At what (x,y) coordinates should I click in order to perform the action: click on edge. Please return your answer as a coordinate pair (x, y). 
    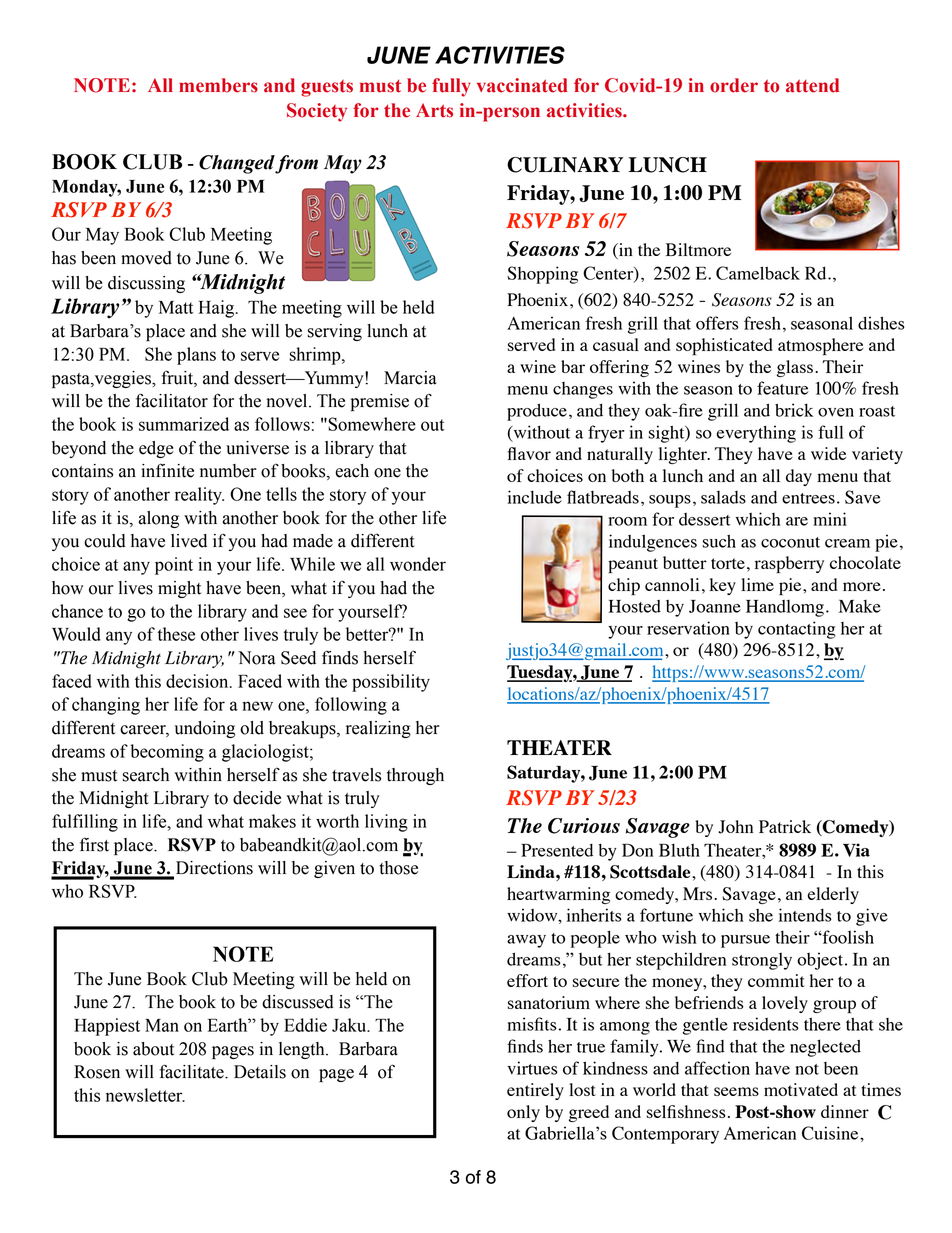
    Looking at the image, I should click on (156, 449).
